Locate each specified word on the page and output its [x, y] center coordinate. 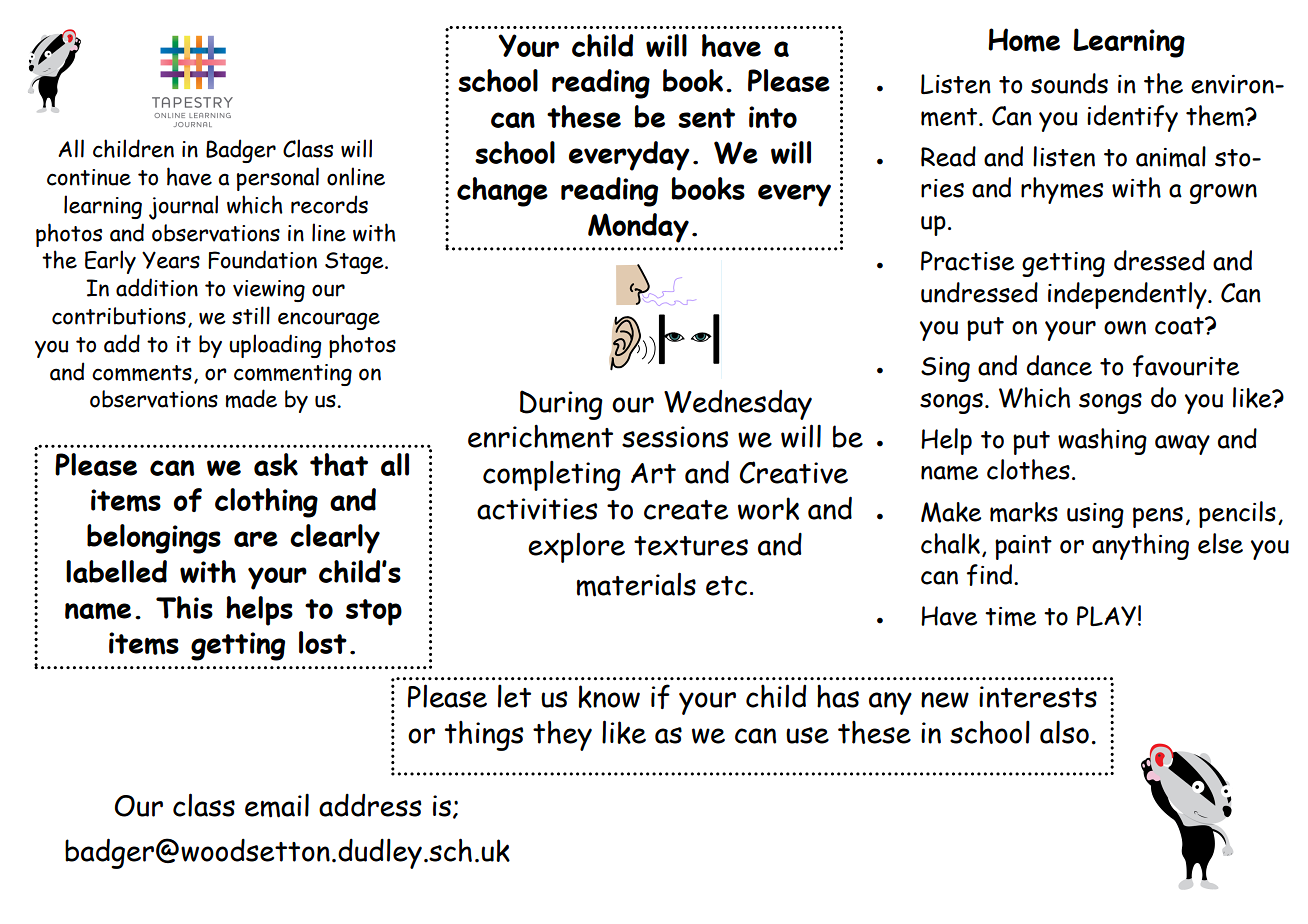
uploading [275, 346]
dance [1059, 365]
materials [636, 584]
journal [183, 207]
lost [323, 642]
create [686, 510]
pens [1158, 517]
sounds [1069, 83]
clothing [266, 503]
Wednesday [738, 404]
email [277, 805]
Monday [638, 228]
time [1010, 616]
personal [278, 179]
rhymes [1062, 190]
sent [706, 118]
